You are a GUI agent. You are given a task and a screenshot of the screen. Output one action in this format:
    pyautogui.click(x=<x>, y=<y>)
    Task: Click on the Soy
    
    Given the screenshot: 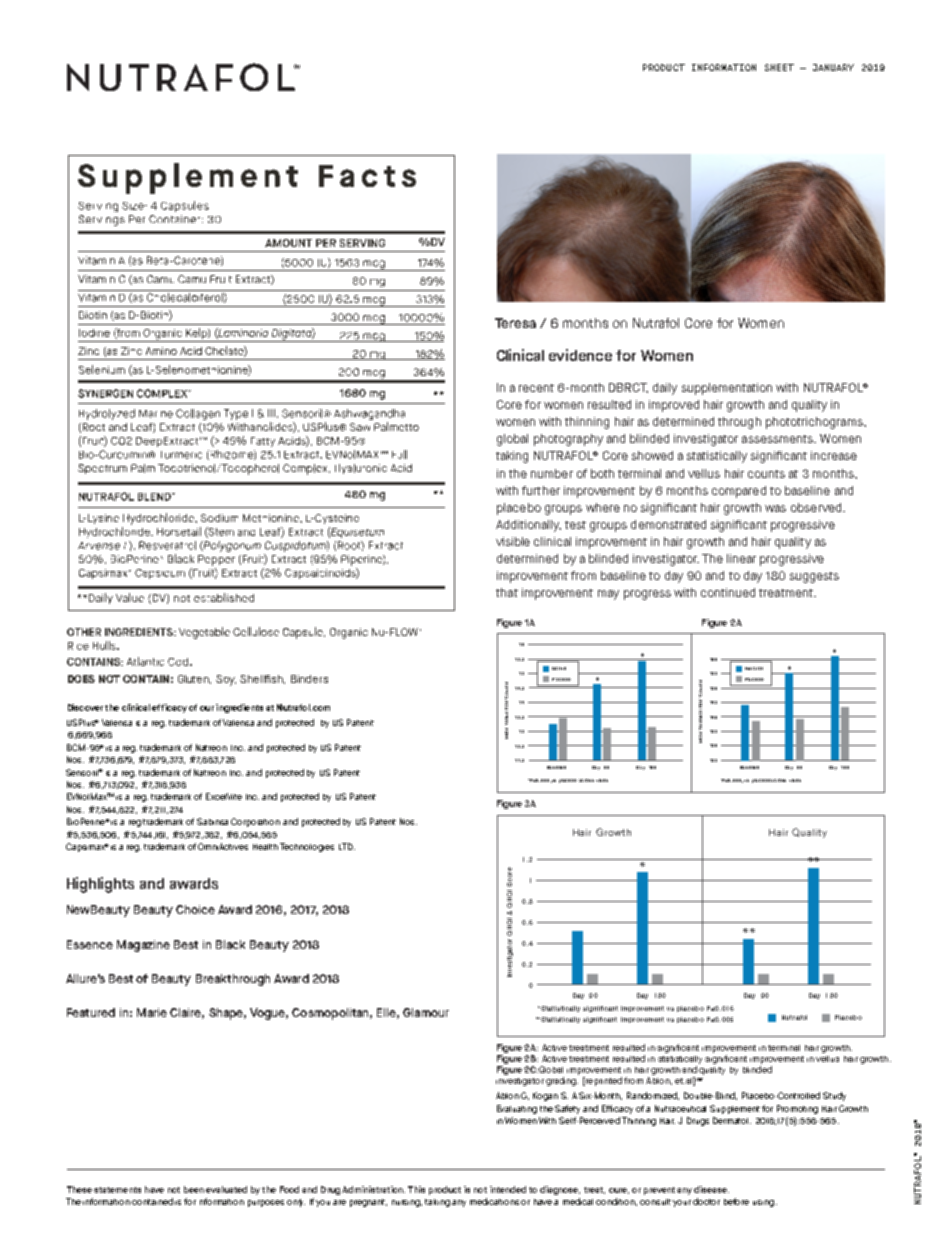 What is the action you would take?
    pyautogui.click(x=226, y=680)
